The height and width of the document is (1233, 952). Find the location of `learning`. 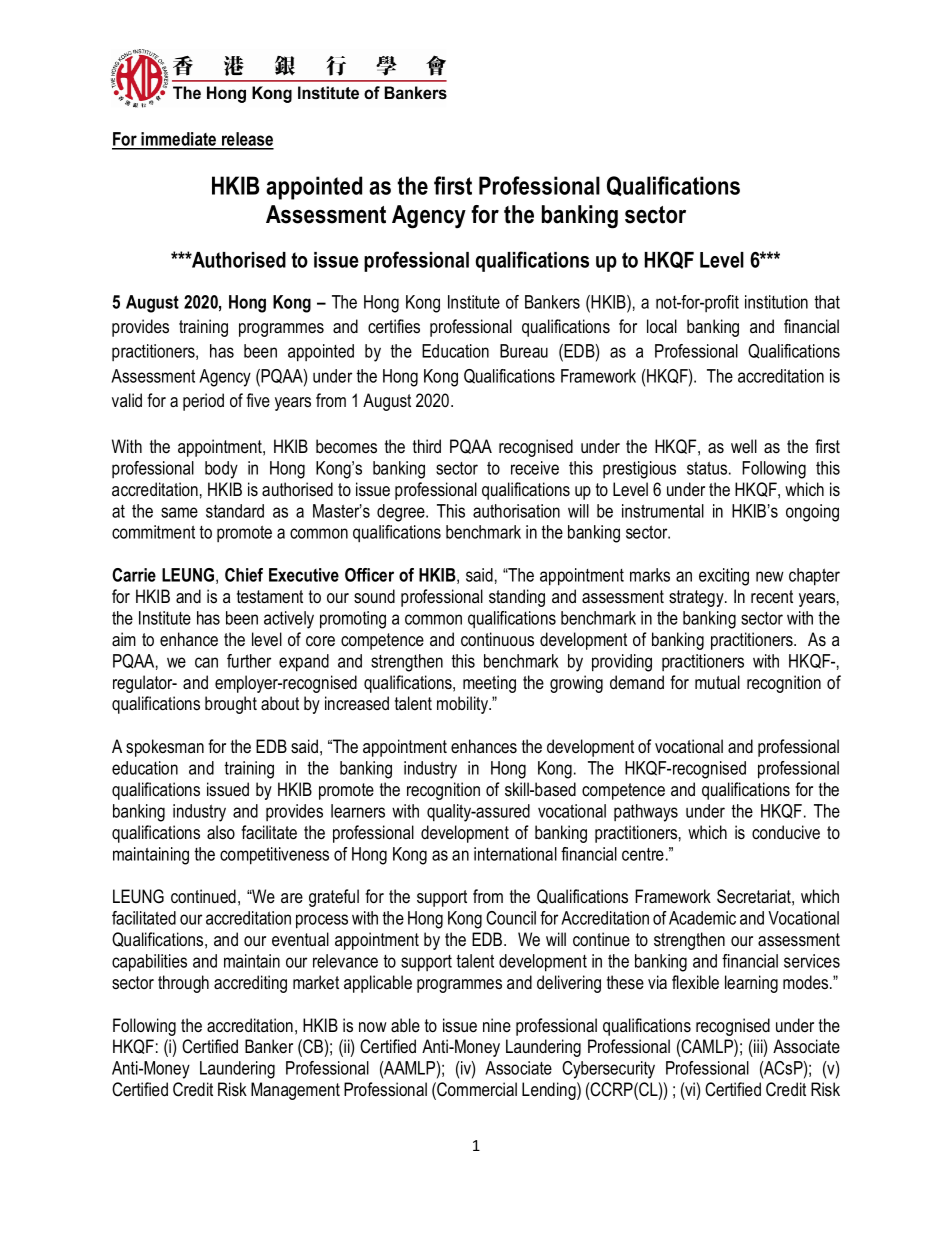

learning is located at coordinates (751, 984).
